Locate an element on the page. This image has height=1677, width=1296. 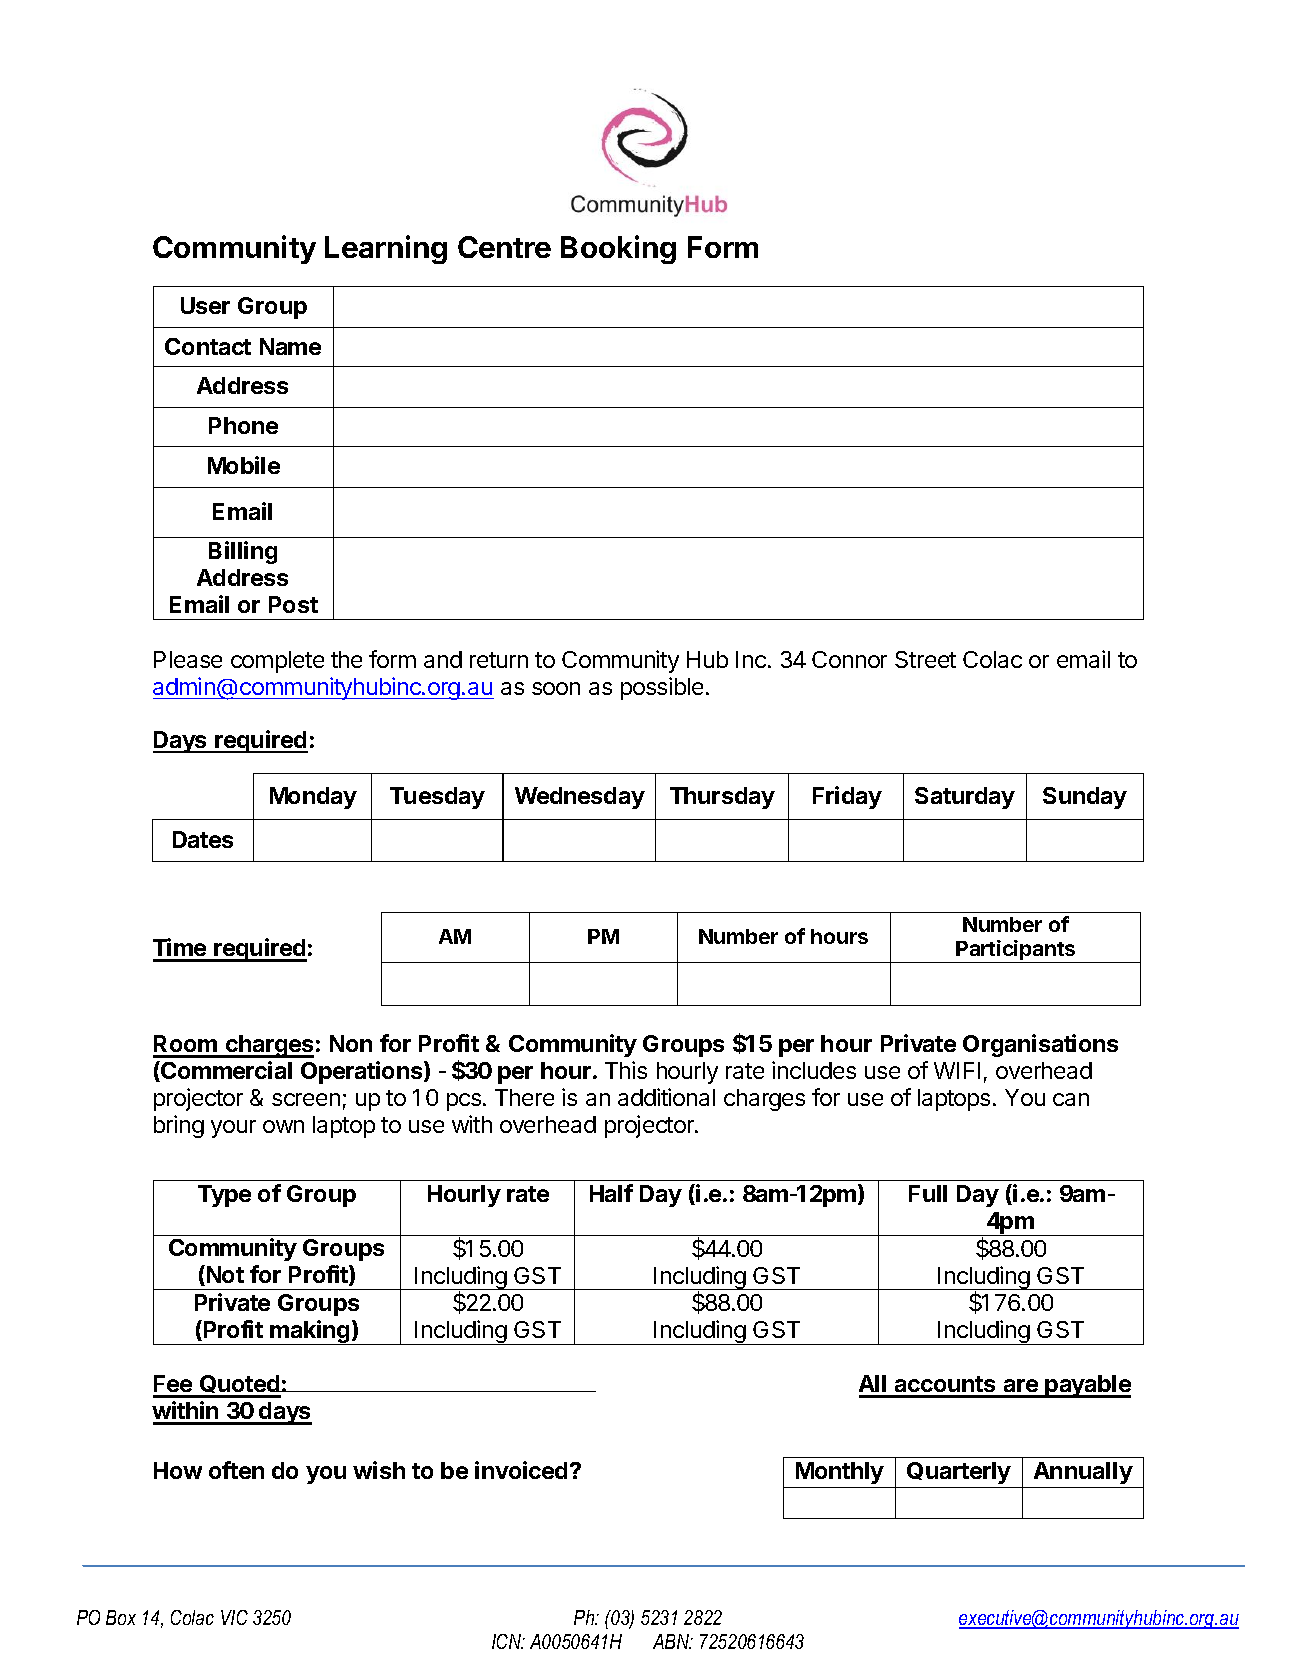
ABN is located at coordinates (672, 1641).
